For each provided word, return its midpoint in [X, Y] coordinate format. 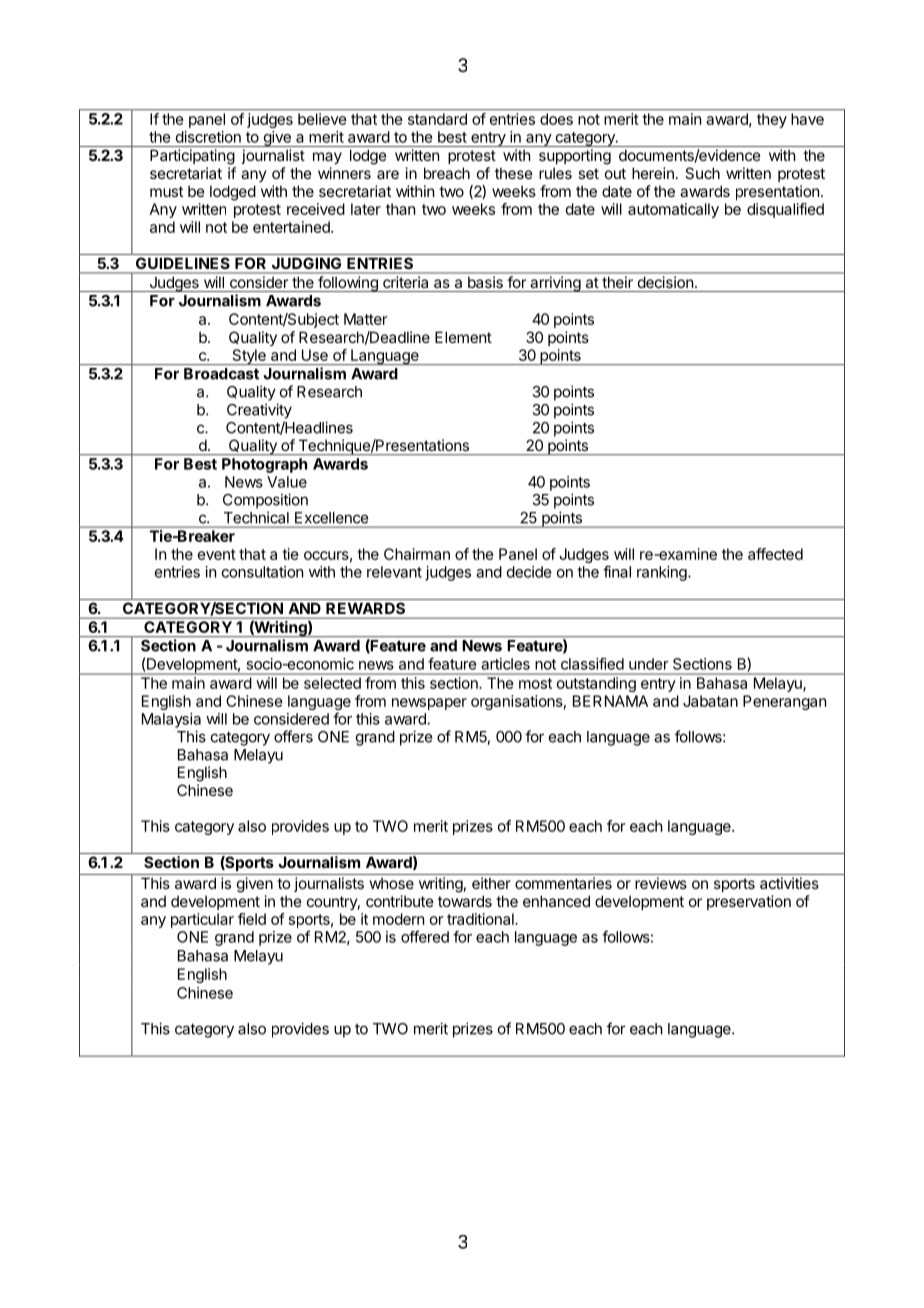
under [649, 664]
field [252, 919]
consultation [262, 572]
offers [293, 736]
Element [463, 337]
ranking [663, 573]
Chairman [417, 554]
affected [775, 554]
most [535, 683]
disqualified [785, 210]
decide [529, 572]
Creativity [259, 411]
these [514, 173]
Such [702, 173]
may [327, 158]
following [348, 284]
